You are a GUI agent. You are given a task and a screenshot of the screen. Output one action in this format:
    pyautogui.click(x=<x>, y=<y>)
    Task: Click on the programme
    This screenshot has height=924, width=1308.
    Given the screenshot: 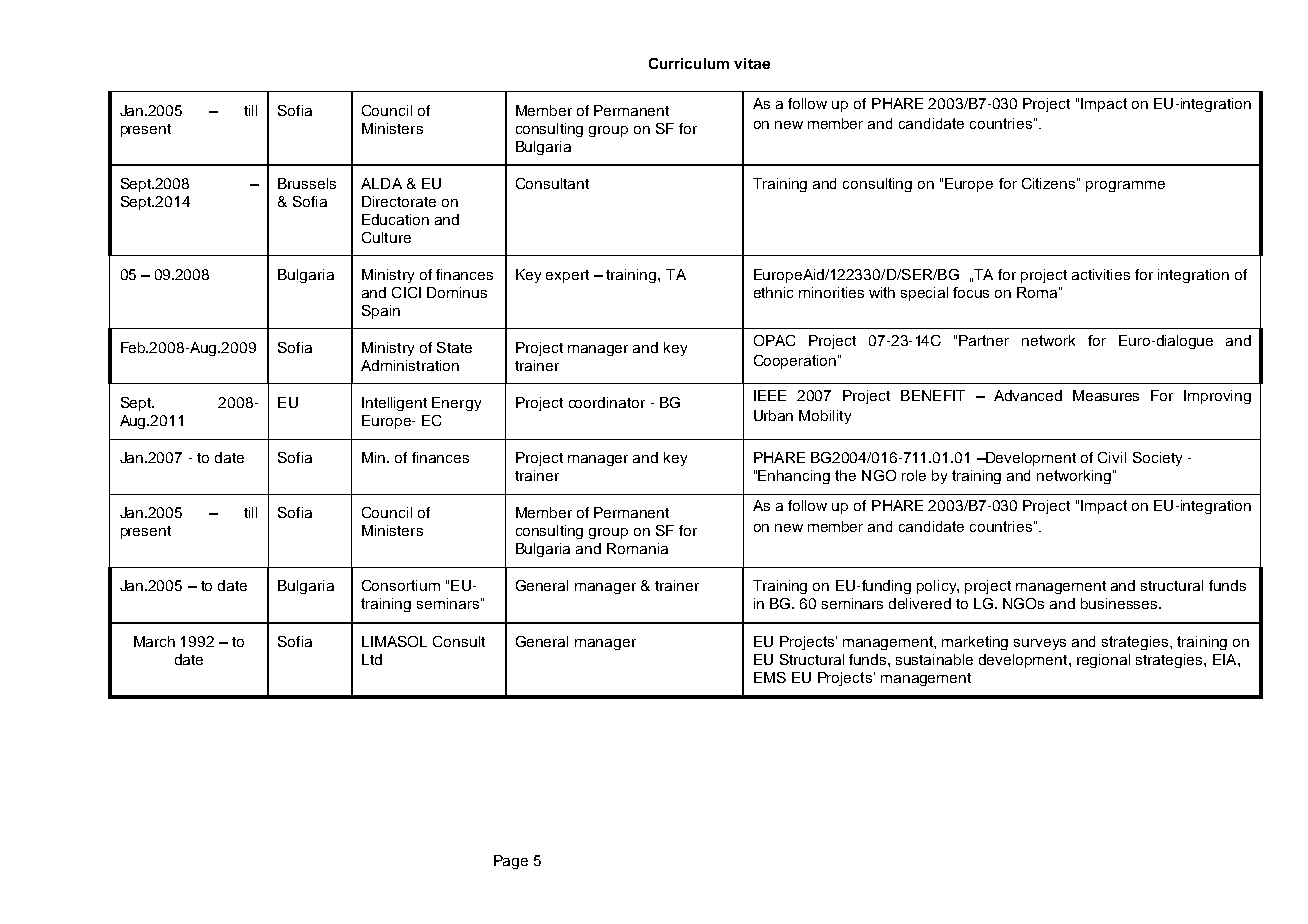 What is the action you would take?
    pyautogui.click(x=1125, y=186)
